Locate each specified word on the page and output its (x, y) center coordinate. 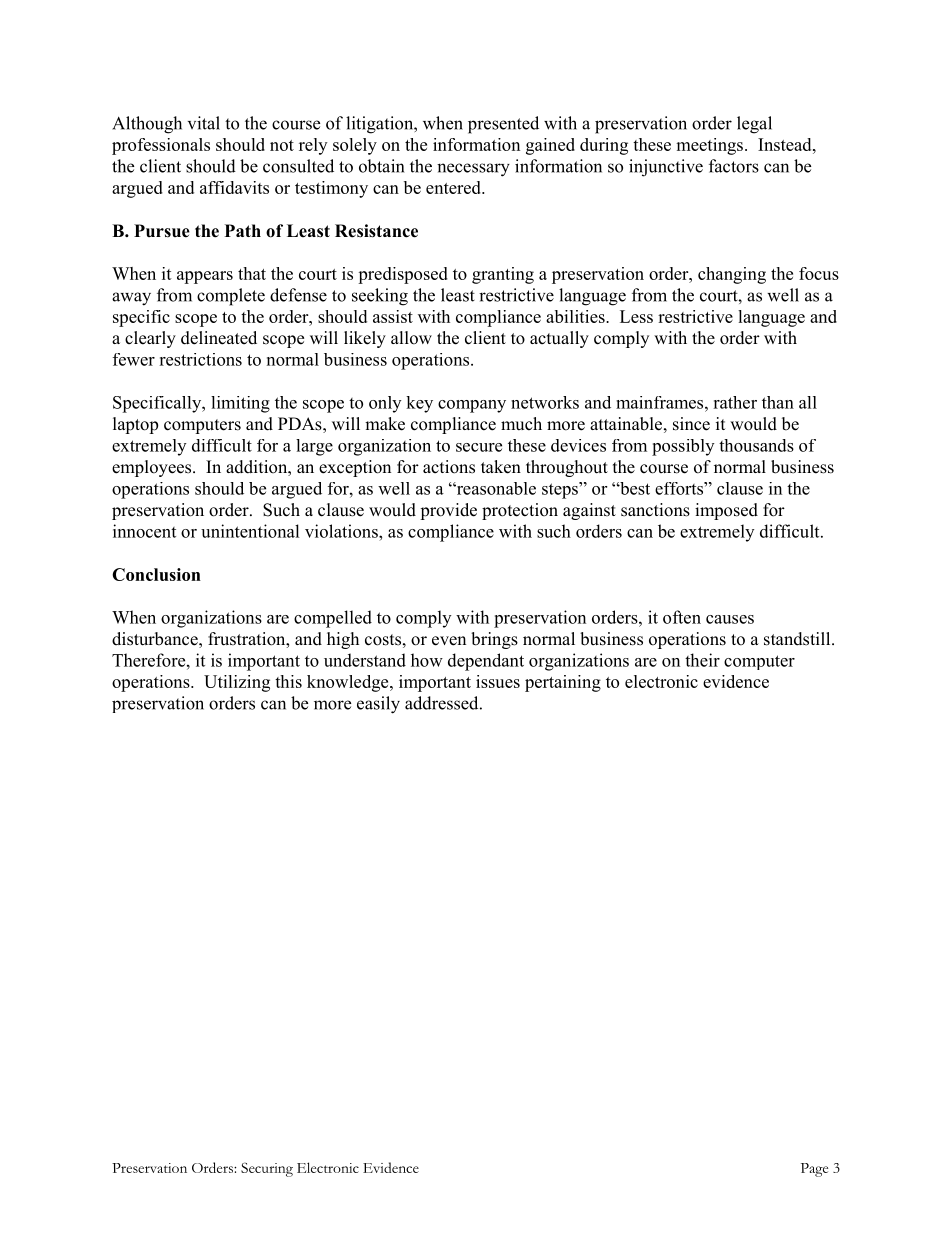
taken (501, 467)
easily (378, 705)
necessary (473, 170)
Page (814, 1170)
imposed (726, 511)
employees (153, 468)
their (702, 660)
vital (204, 123)
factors (734, 166)
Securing (267, 1169)
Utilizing (237, 683)
